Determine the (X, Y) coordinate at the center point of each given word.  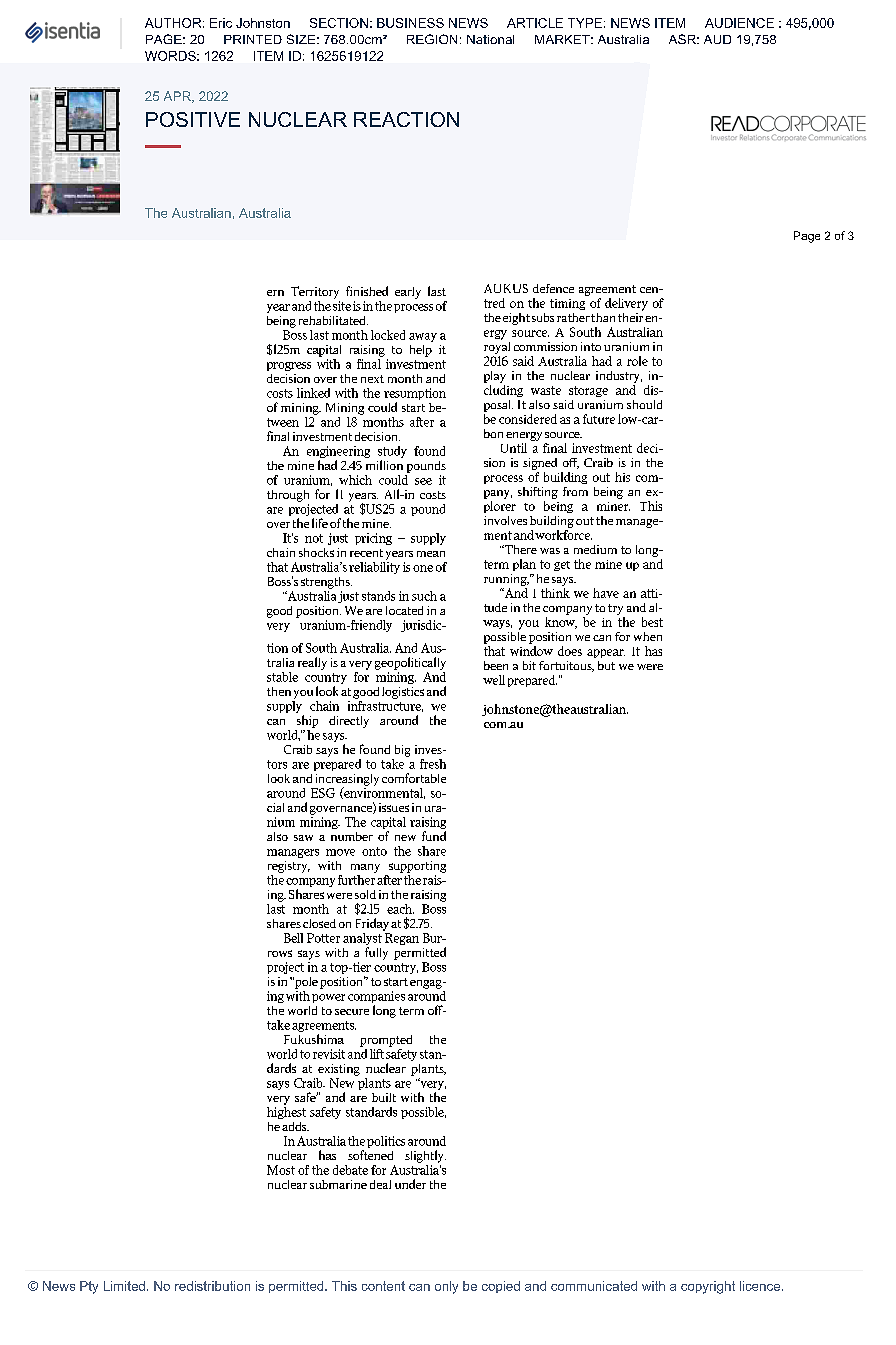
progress (289, 366)
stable (282, 677)
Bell (293, 938)
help (421, 351)
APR (178, 97)
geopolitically (410, 663)
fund (434, 836)
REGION (432, 39)
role (637, 361)
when (648, 636)
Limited (124, 1286)
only (446, 1287)
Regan (402, 939)
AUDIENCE (739, 23)
